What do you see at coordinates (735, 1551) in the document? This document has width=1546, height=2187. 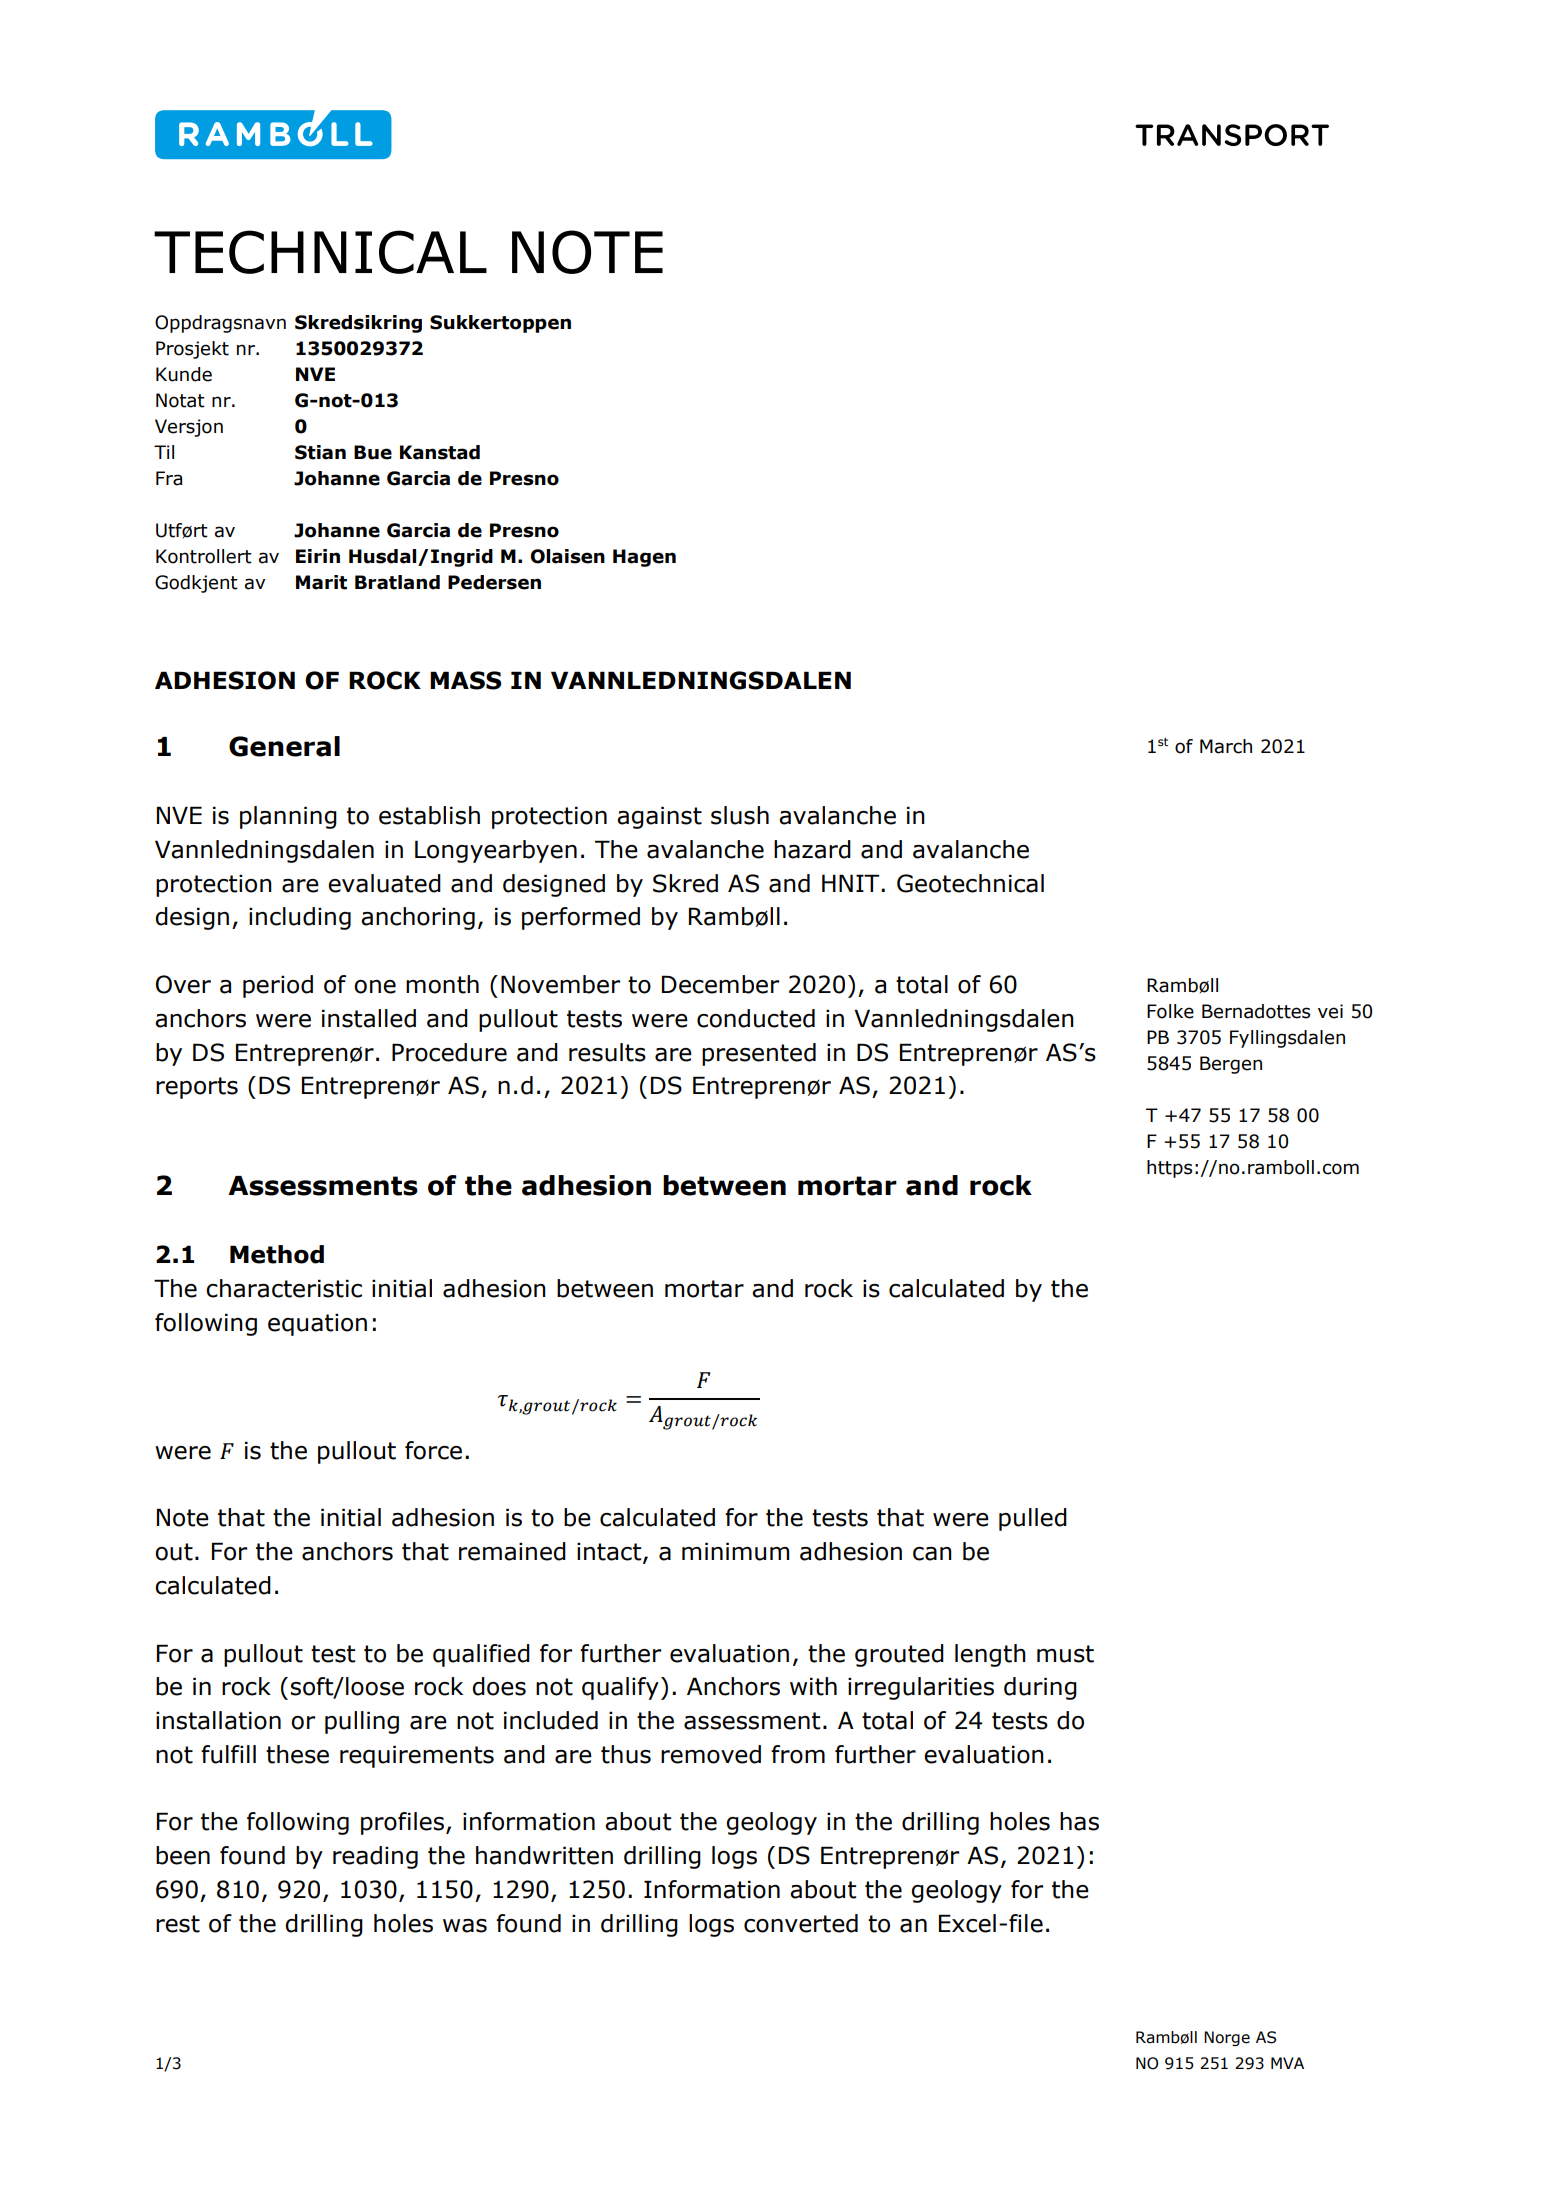 I see `minimum` at bounding box center [735, 1551].
